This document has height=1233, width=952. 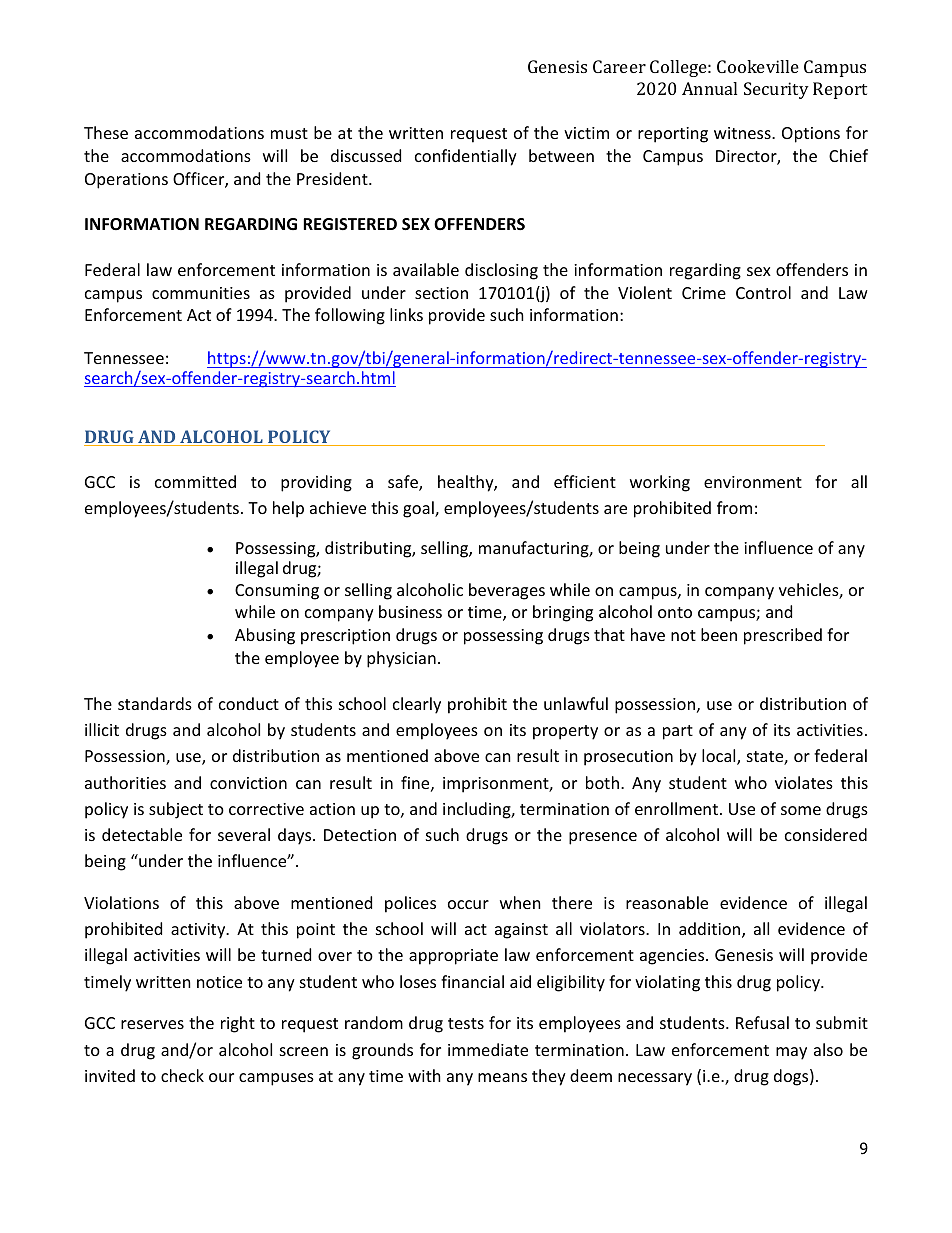 What do you see at coordinates (126, 181) in the document?
I see `Operations` at bounding box center [126, 181].
